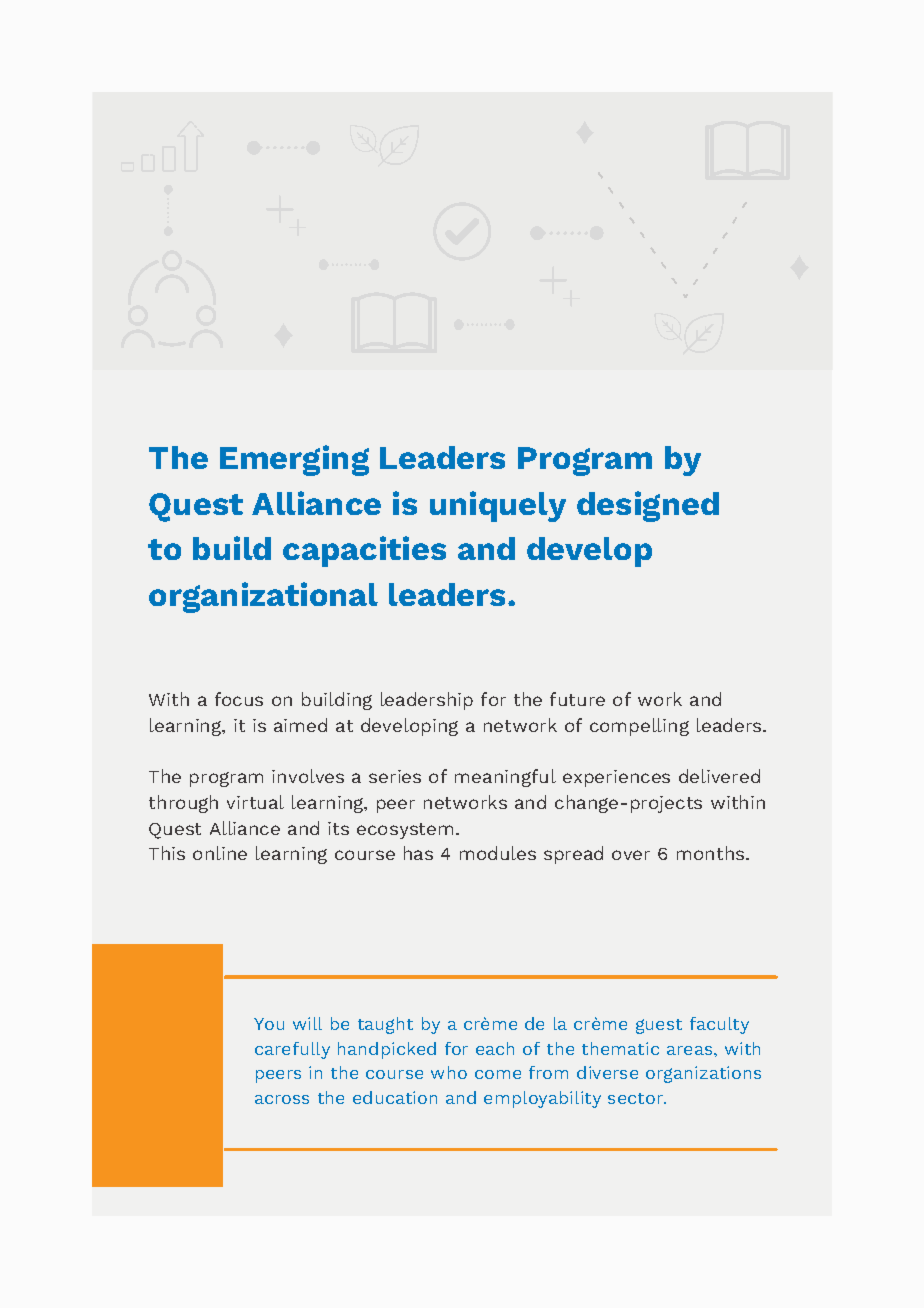 The image size is (924, 1308). I want to click on Emerging, so click(294, 460).
